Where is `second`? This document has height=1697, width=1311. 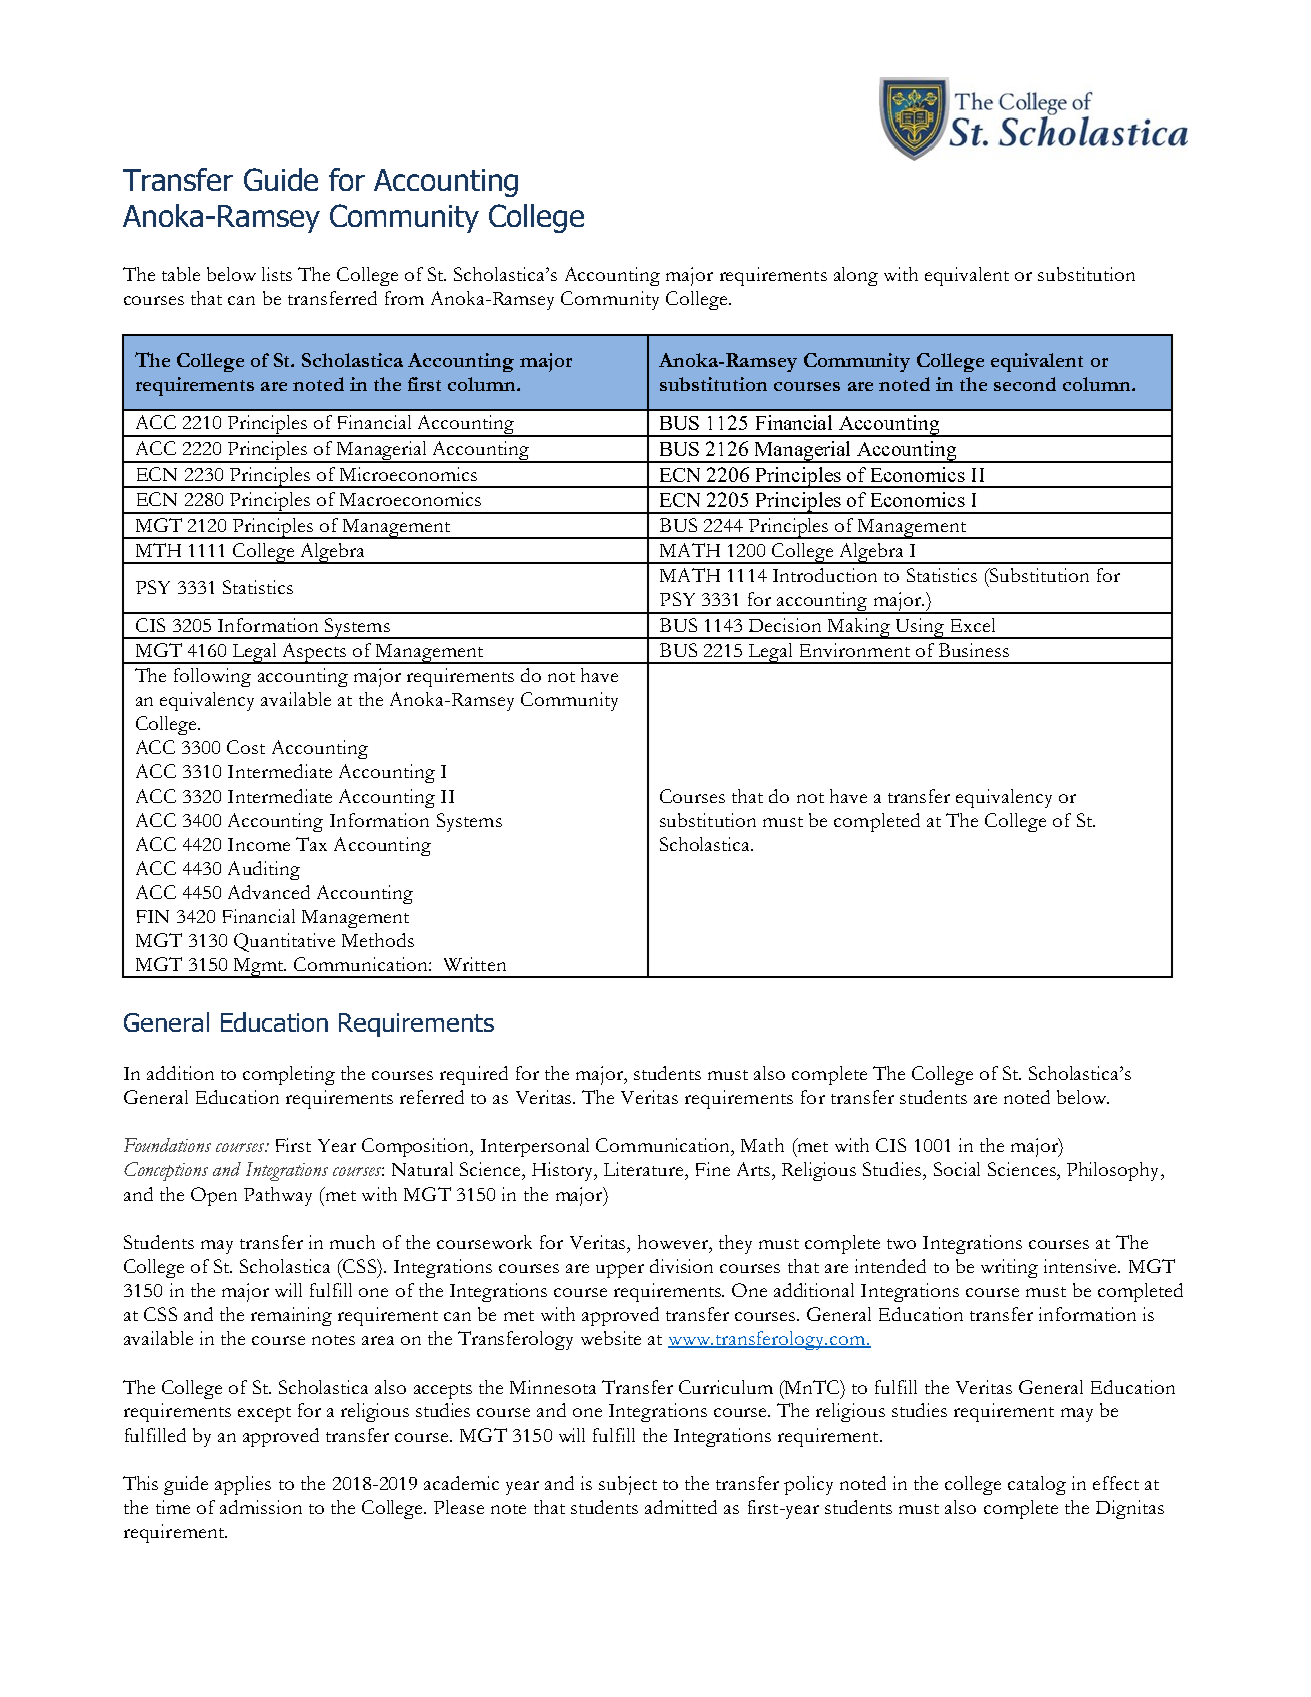 second is located at coordinates (1025, 384).
